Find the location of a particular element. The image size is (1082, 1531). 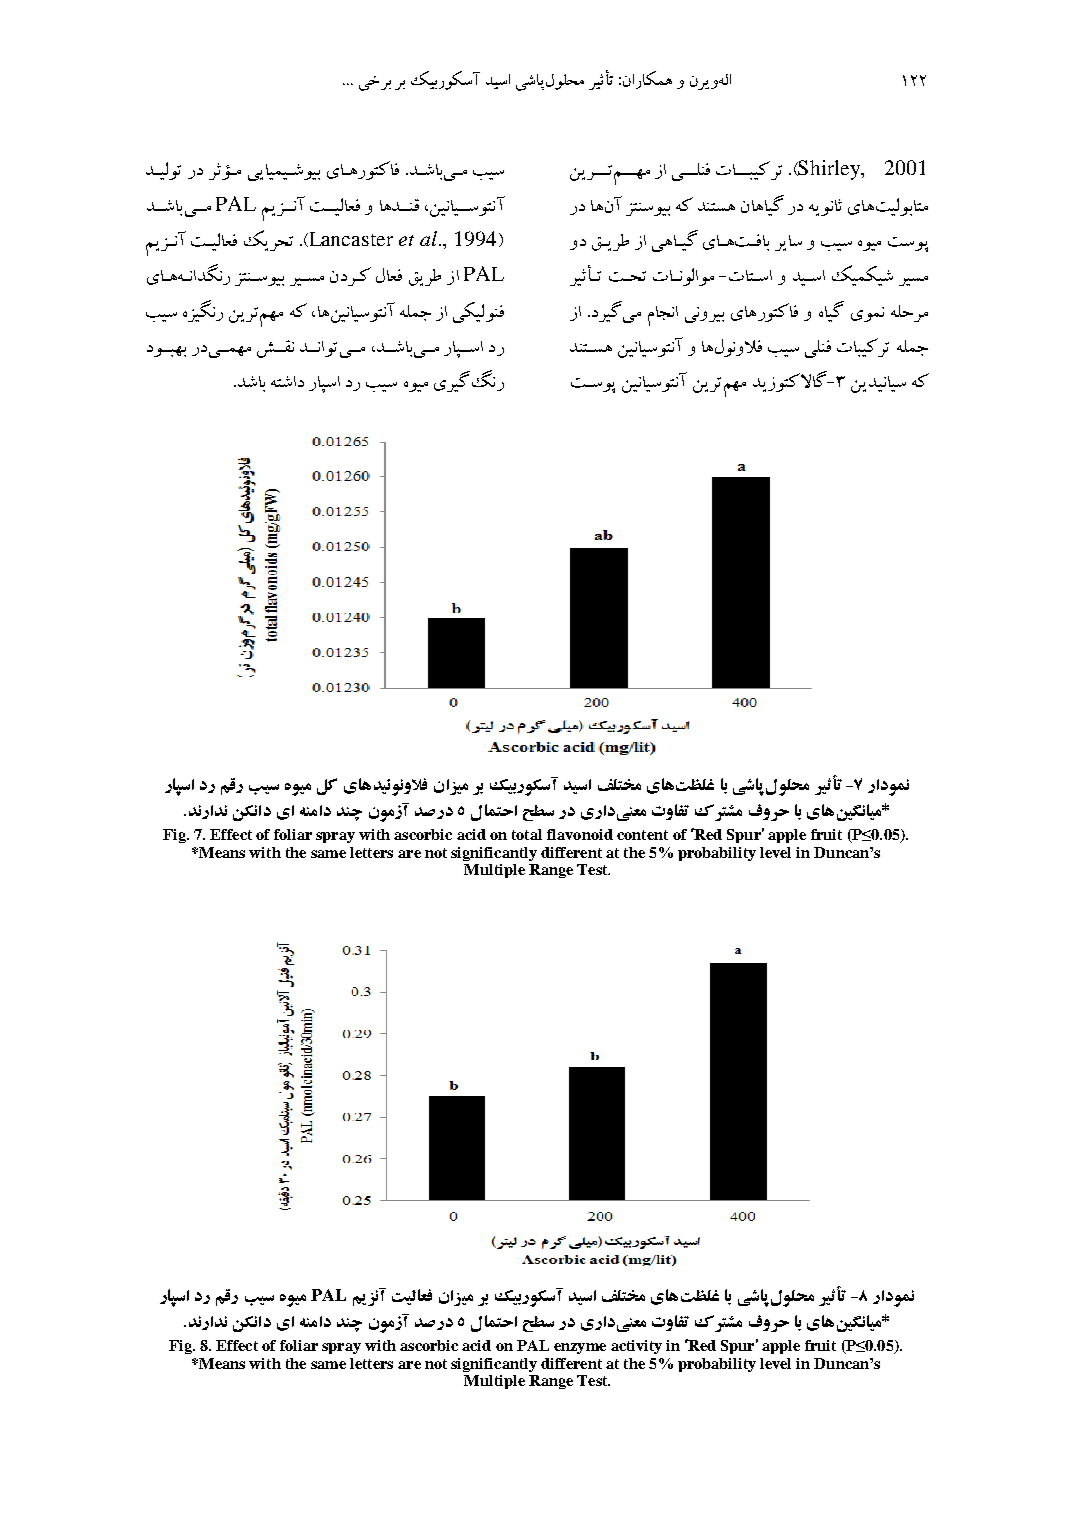

content is located at coordinates (642, 835).
